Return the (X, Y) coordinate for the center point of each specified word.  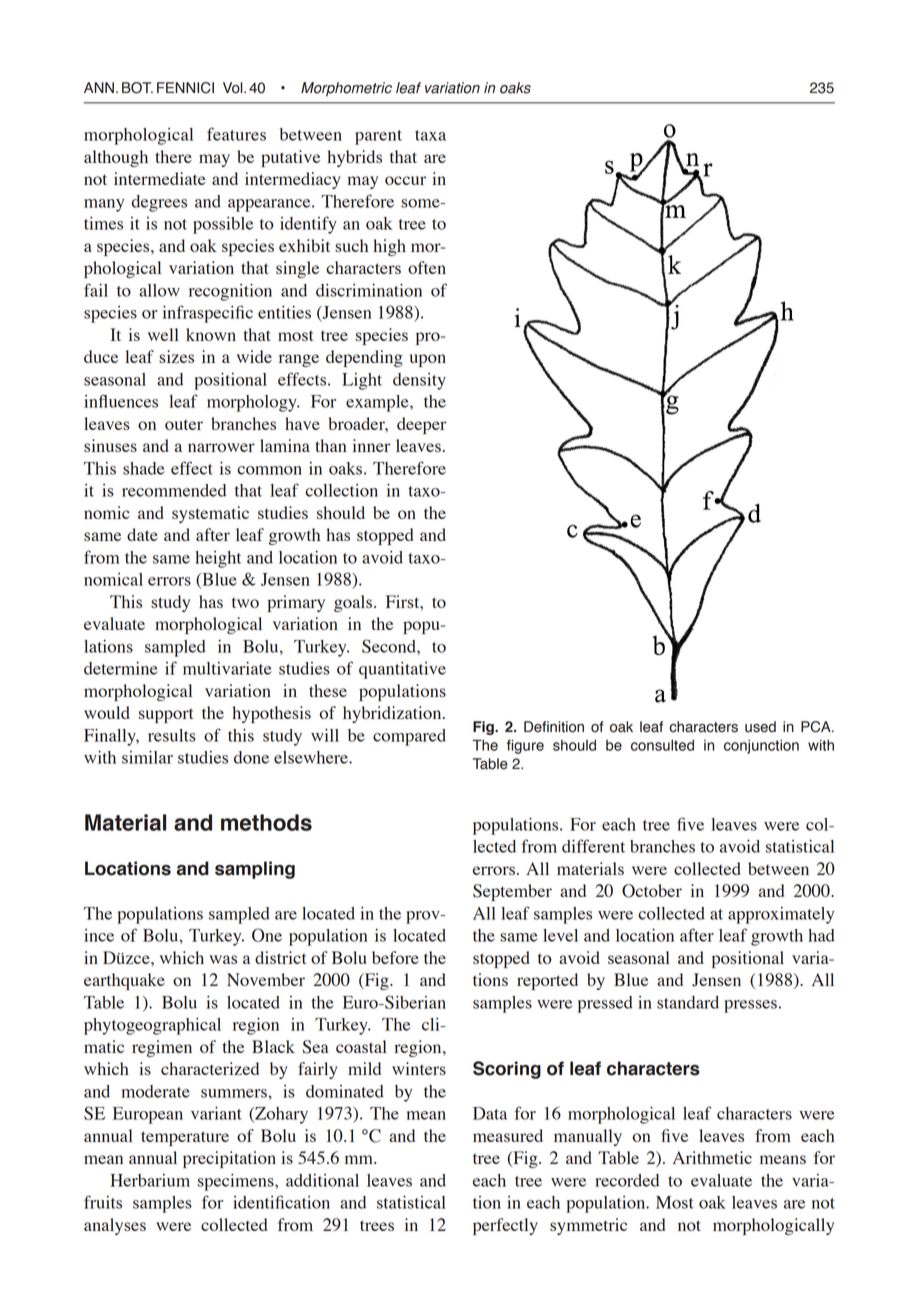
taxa (430, 135)
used (760, 727)
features (236, 134)
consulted (662, 745)
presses (750, 1006)
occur (405, 180)
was (223, 959)
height (218, 559)
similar (147, 757)
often (427, 267)
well (163, 334)
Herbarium (150, 1180)
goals (354, 603)
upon (428, 360)
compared (409, 737)
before (395, 957)
